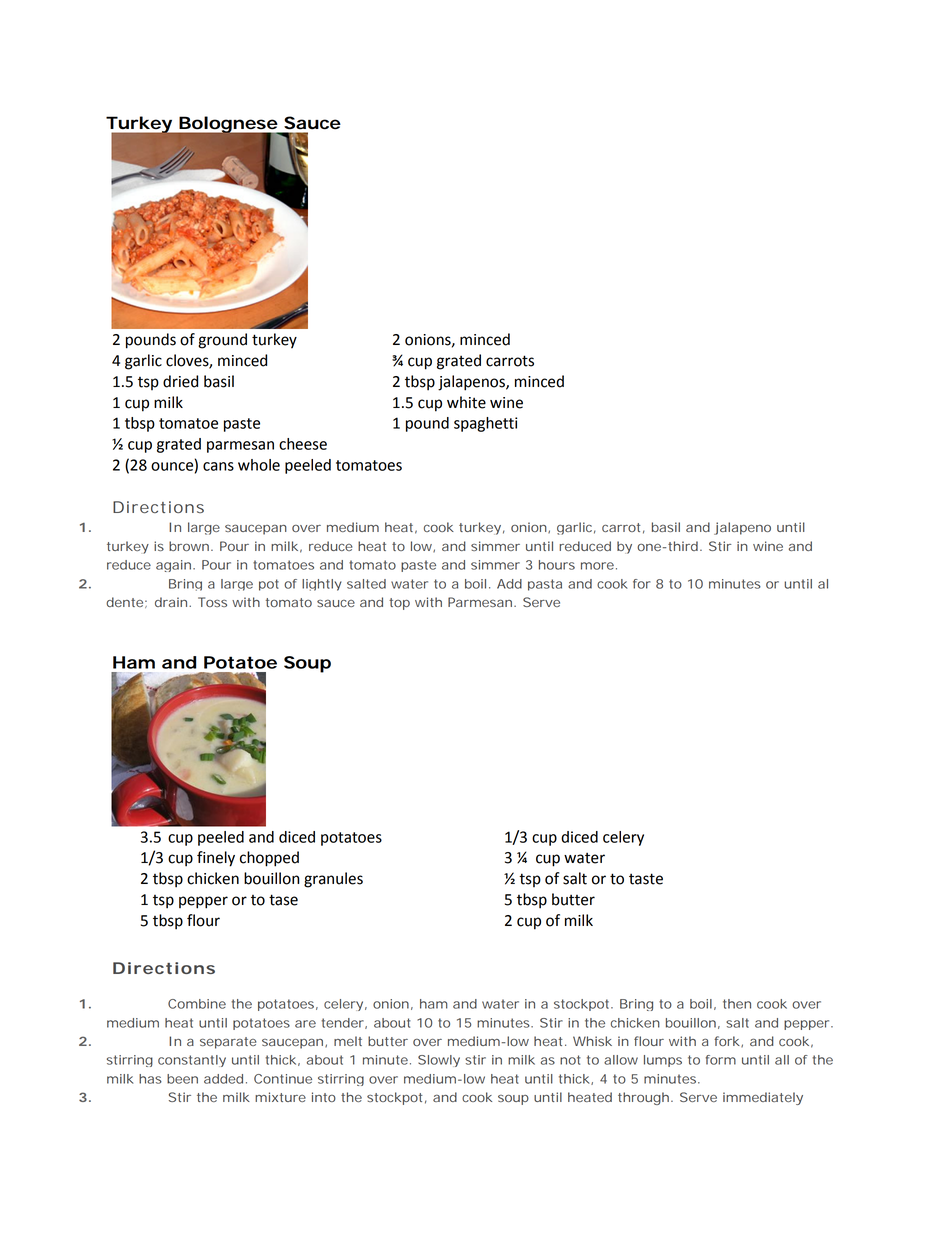  Describe the element at coordinates (216, 859) in the image. I see `finely` at that location.
